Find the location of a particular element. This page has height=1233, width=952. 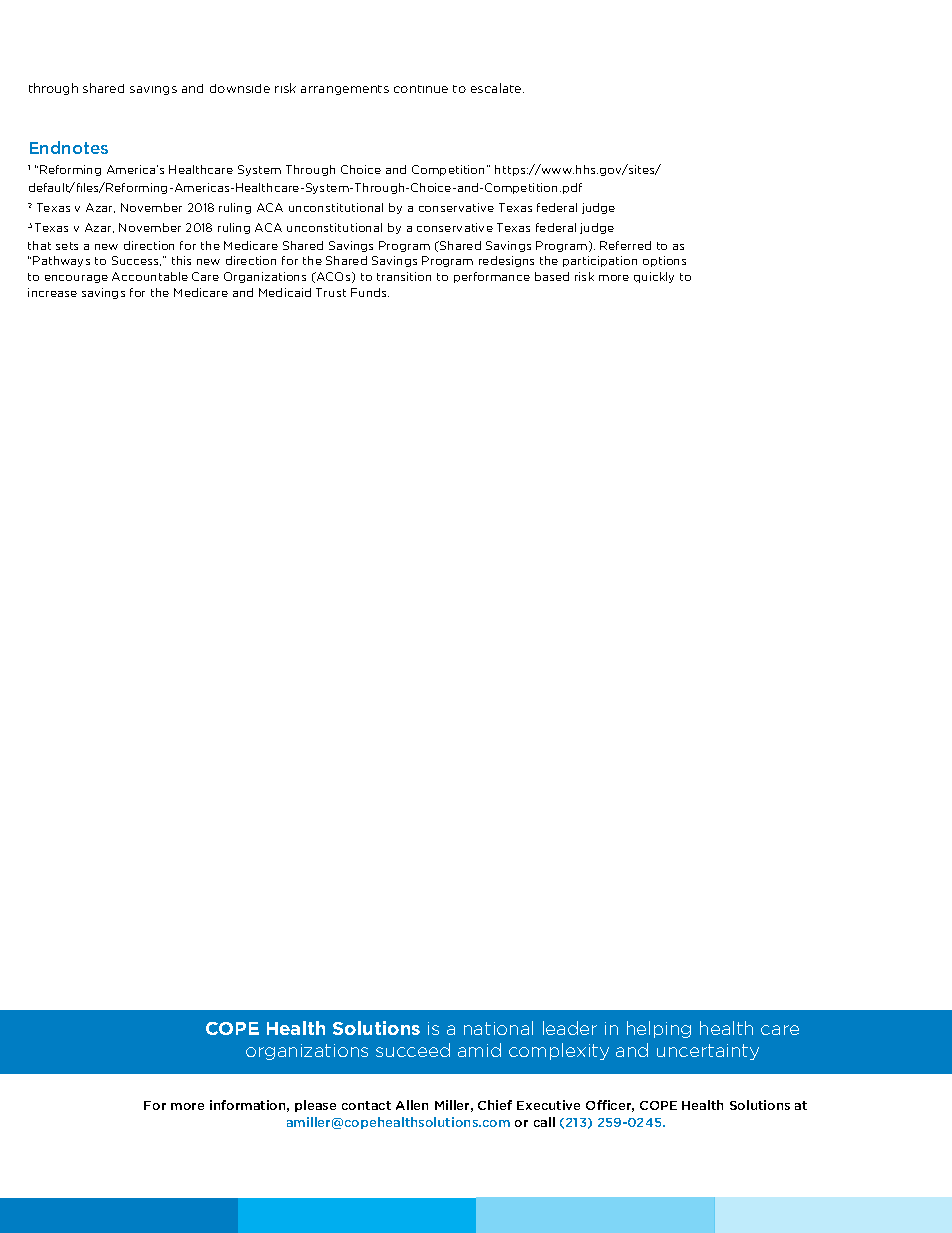

please is located at coordinates (315, 1106).
